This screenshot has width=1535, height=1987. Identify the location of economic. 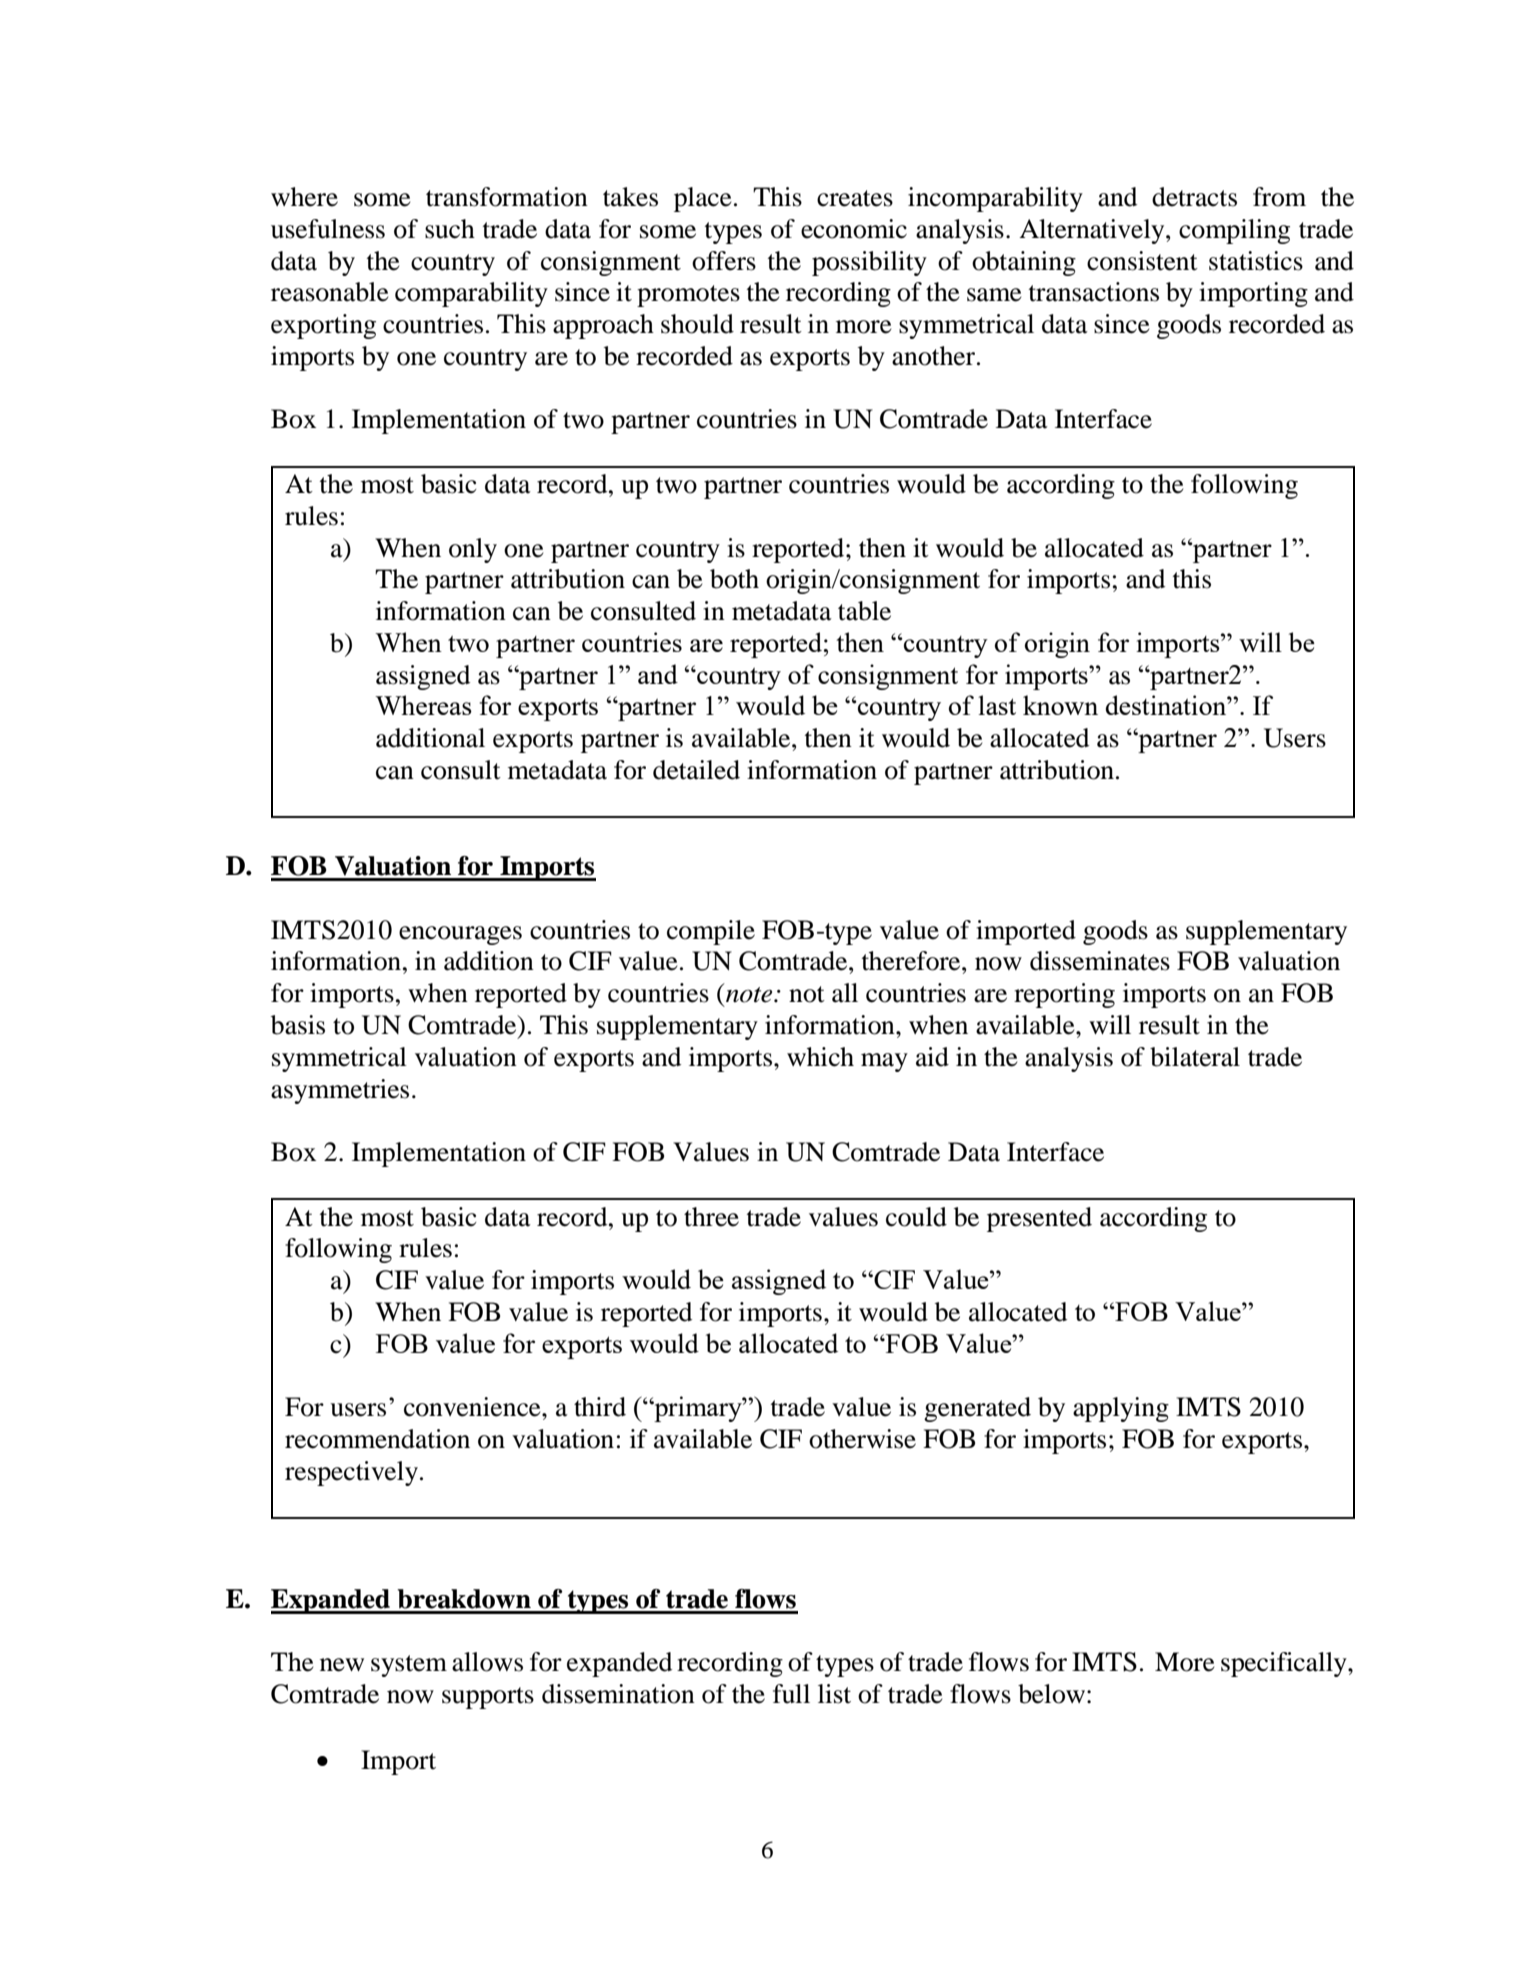
(854, 229).
